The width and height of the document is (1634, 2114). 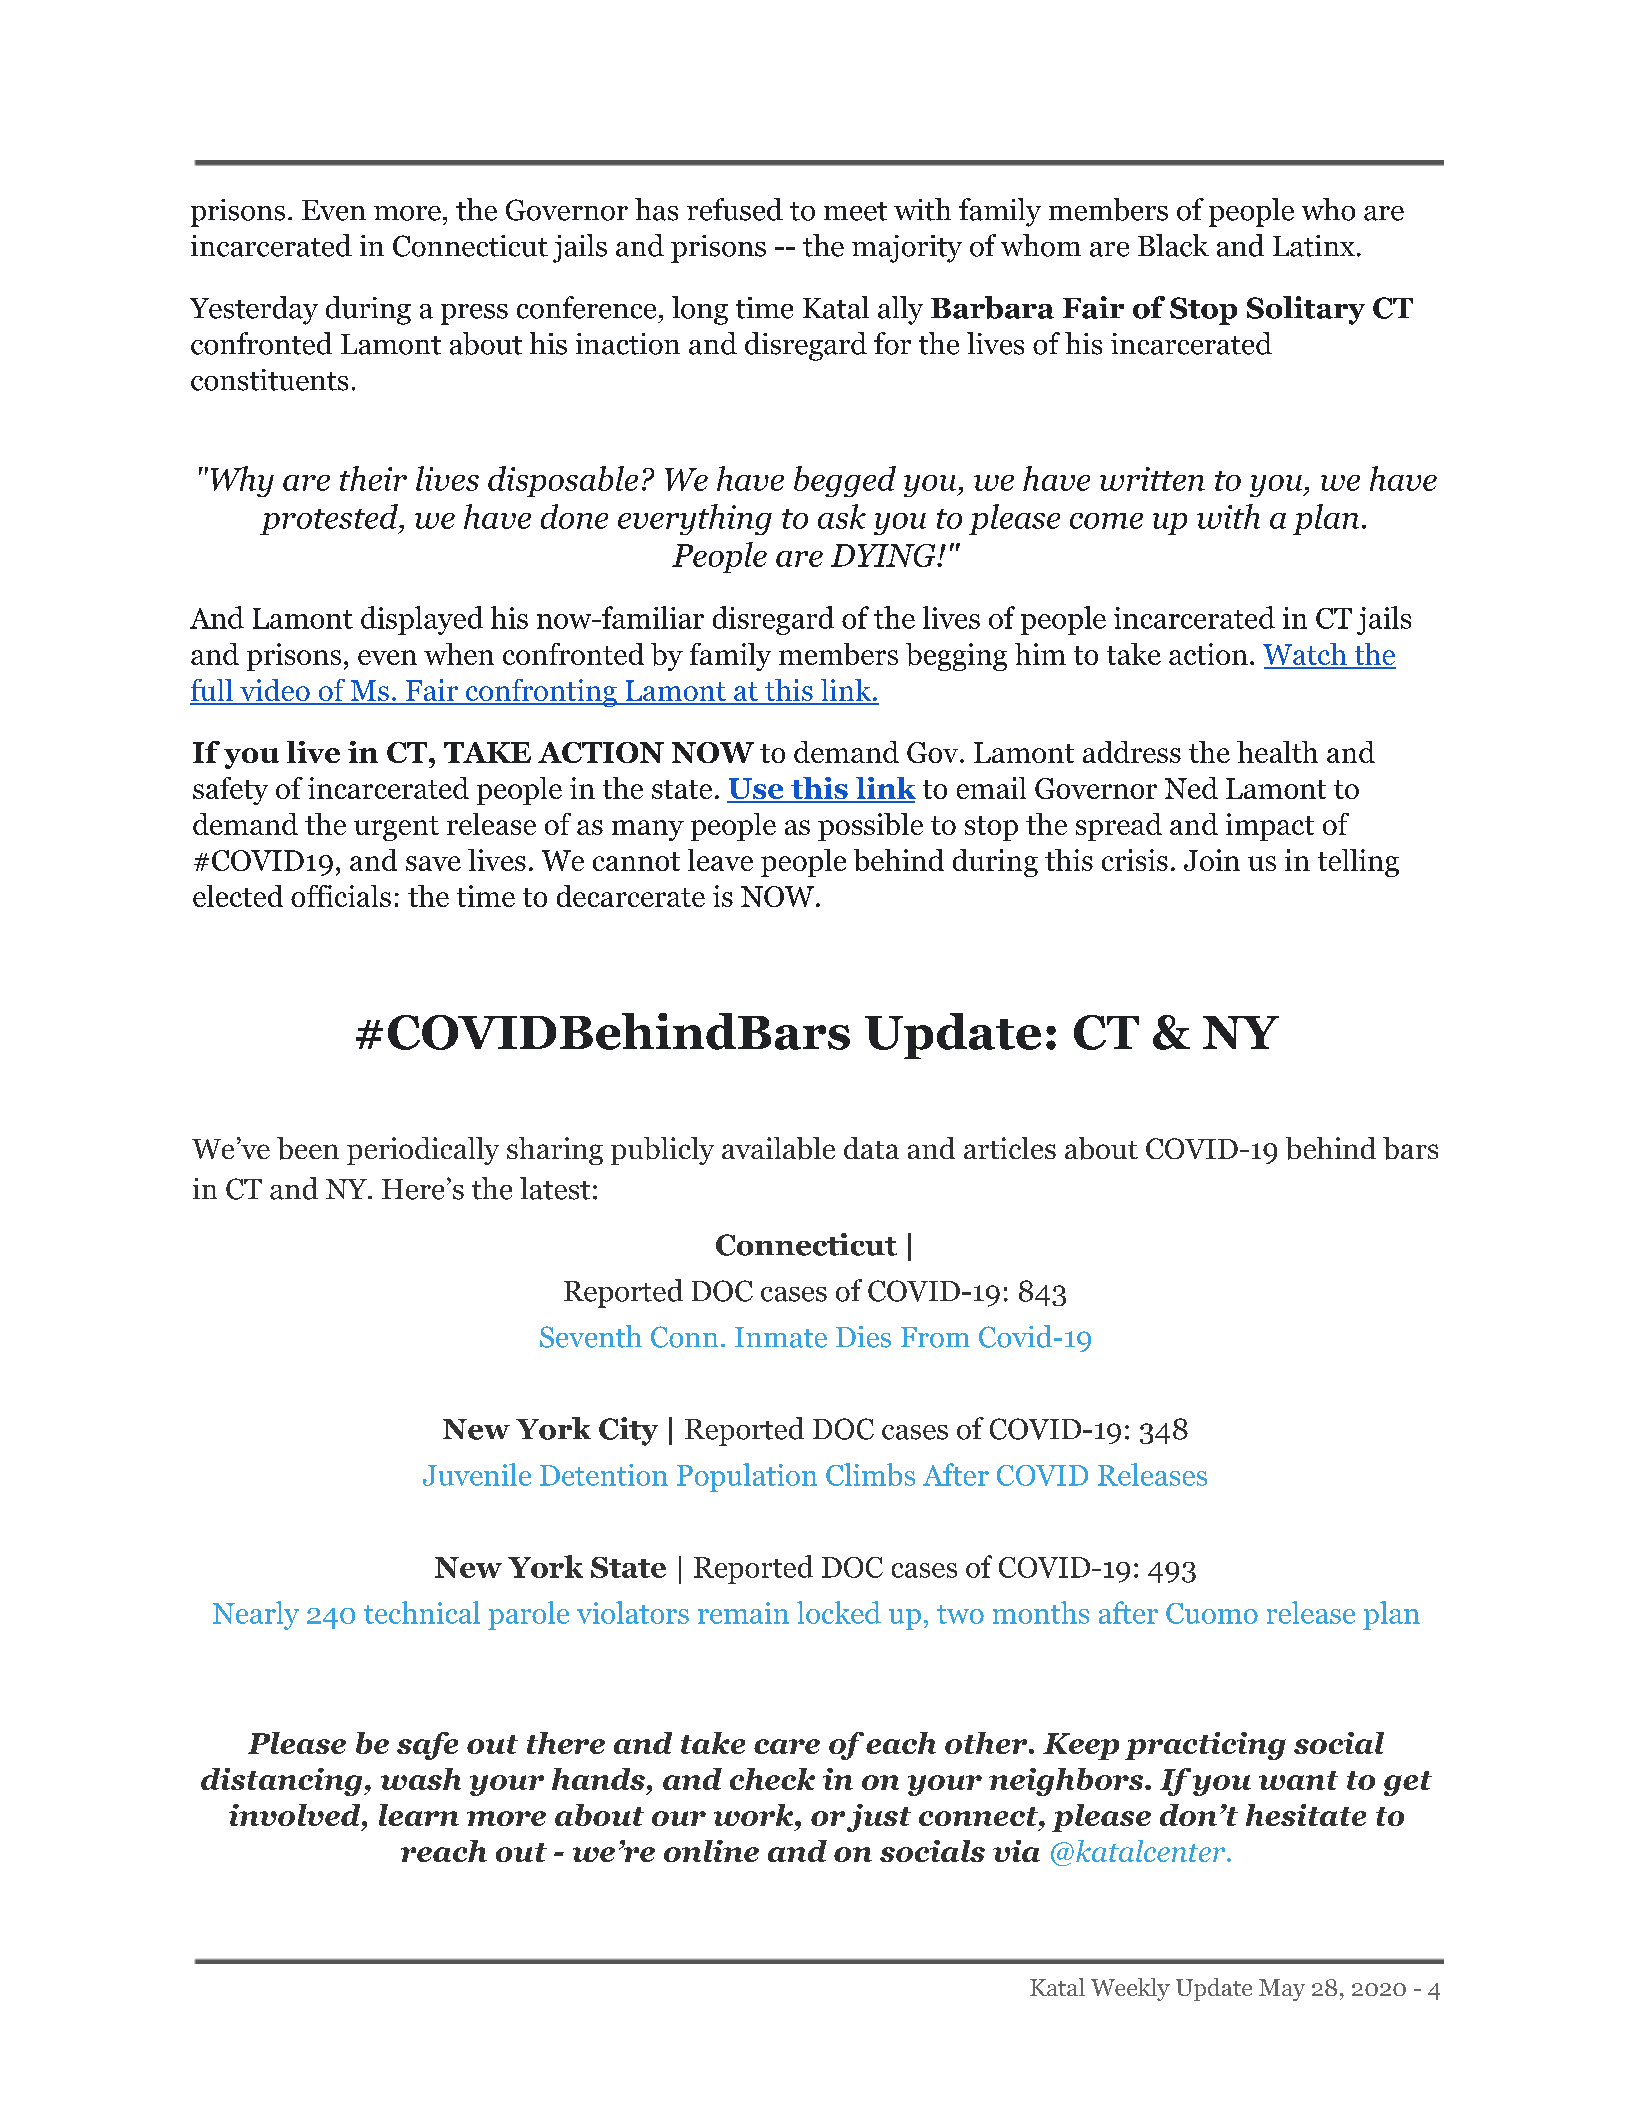 I want to click on Dies, so click(x=863, y=1337).
